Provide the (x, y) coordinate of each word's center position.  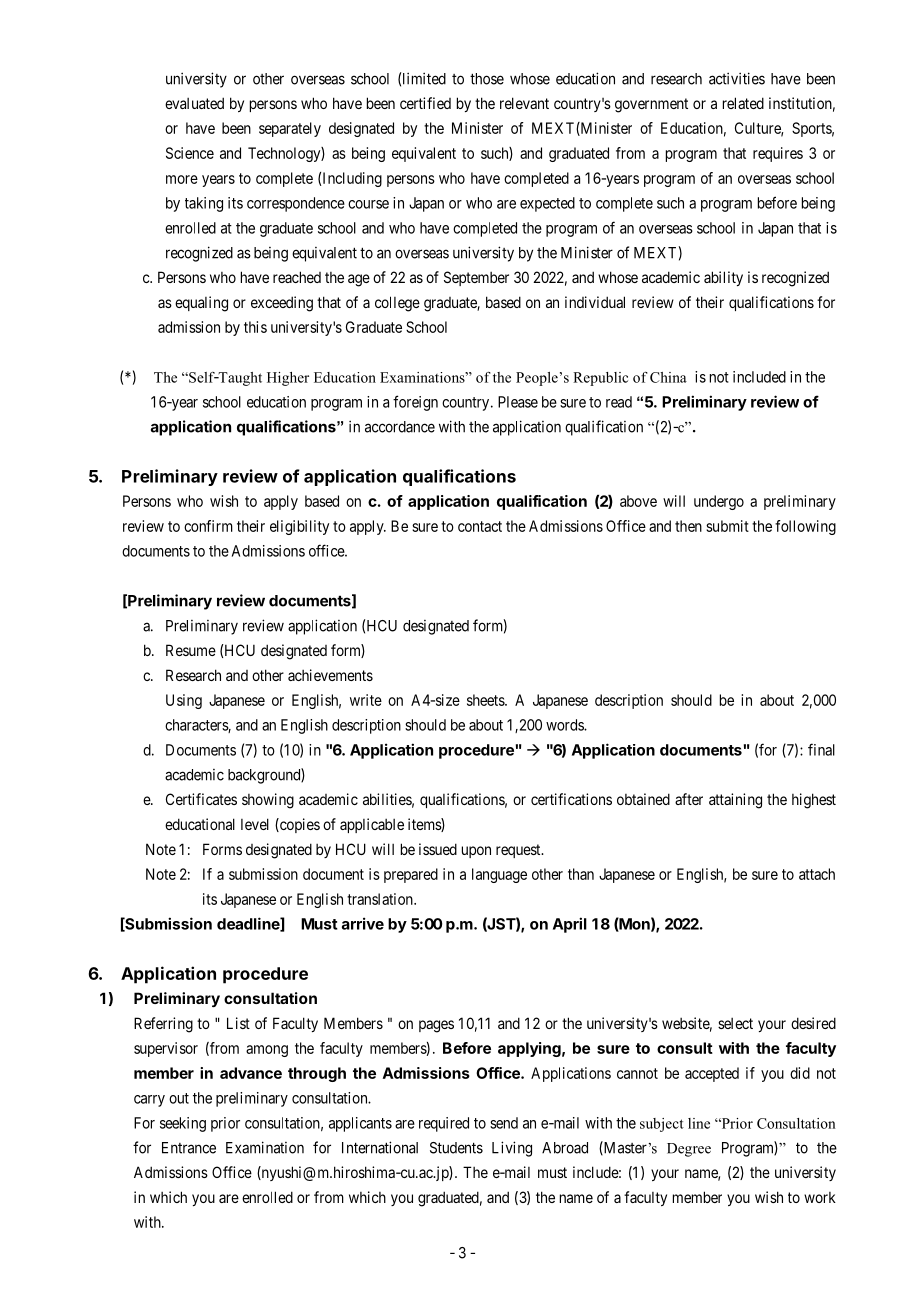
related (743, 103)
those (487, 79)
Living (512, 1149)
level (255, 824)
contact (480, 526)
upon (476, 852)
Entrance (189, 1148)
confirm (208, 526)
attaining (735, 801)
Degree (689, 1150)
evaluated (194, 103)
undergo (719, 502)
